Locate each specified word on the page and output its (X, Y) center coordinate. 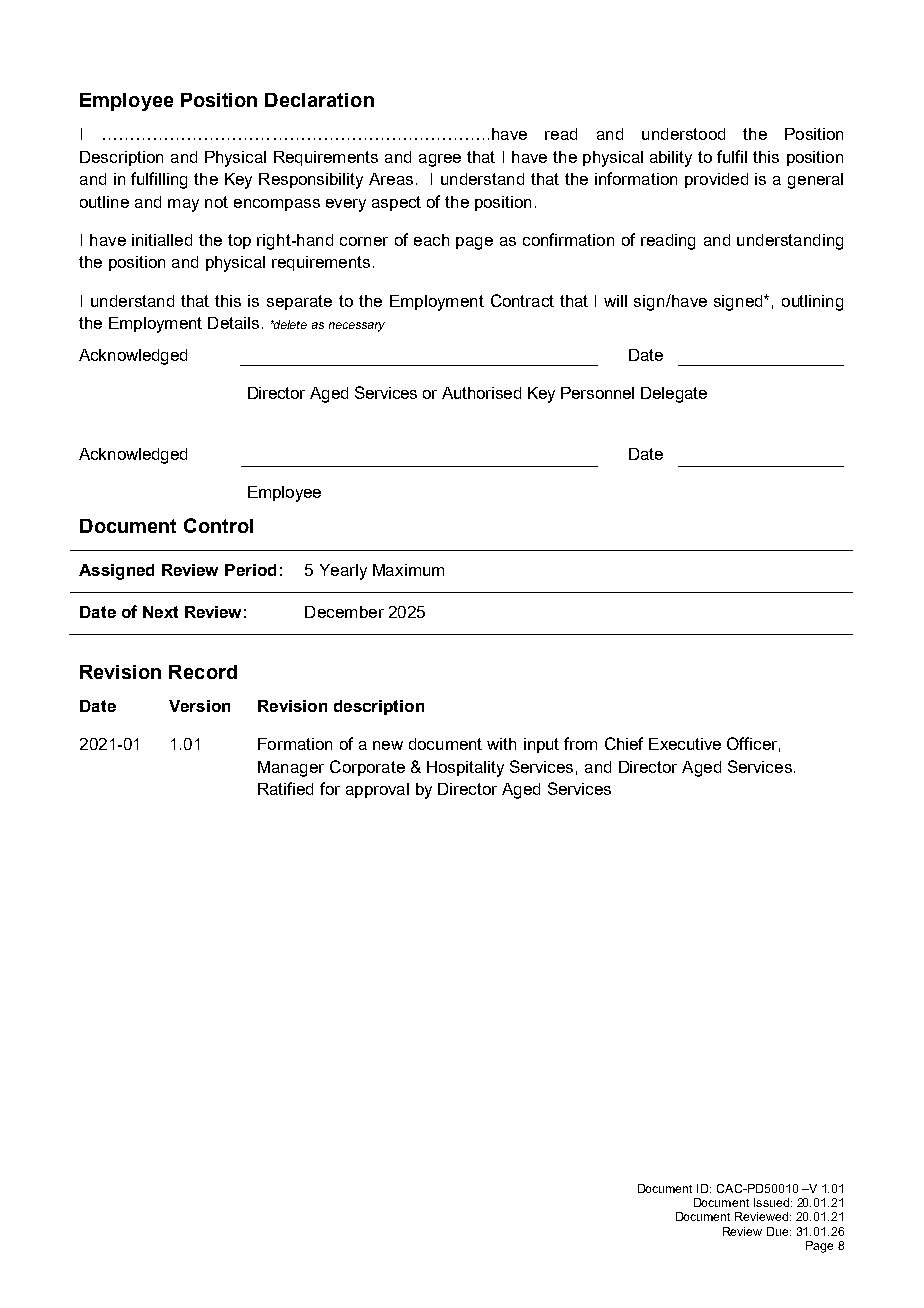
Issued (771, 1202)
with (501, 744)
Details (233, 323)
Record (203, 672)
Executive (685, 744)
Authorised (481, 393)
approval (377, 790)
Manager (291, 769)
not (216, 202)
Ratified (285, 788)
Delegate (674, 395)
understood (683, 134)
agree (440, 160)
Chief (624, 743)
